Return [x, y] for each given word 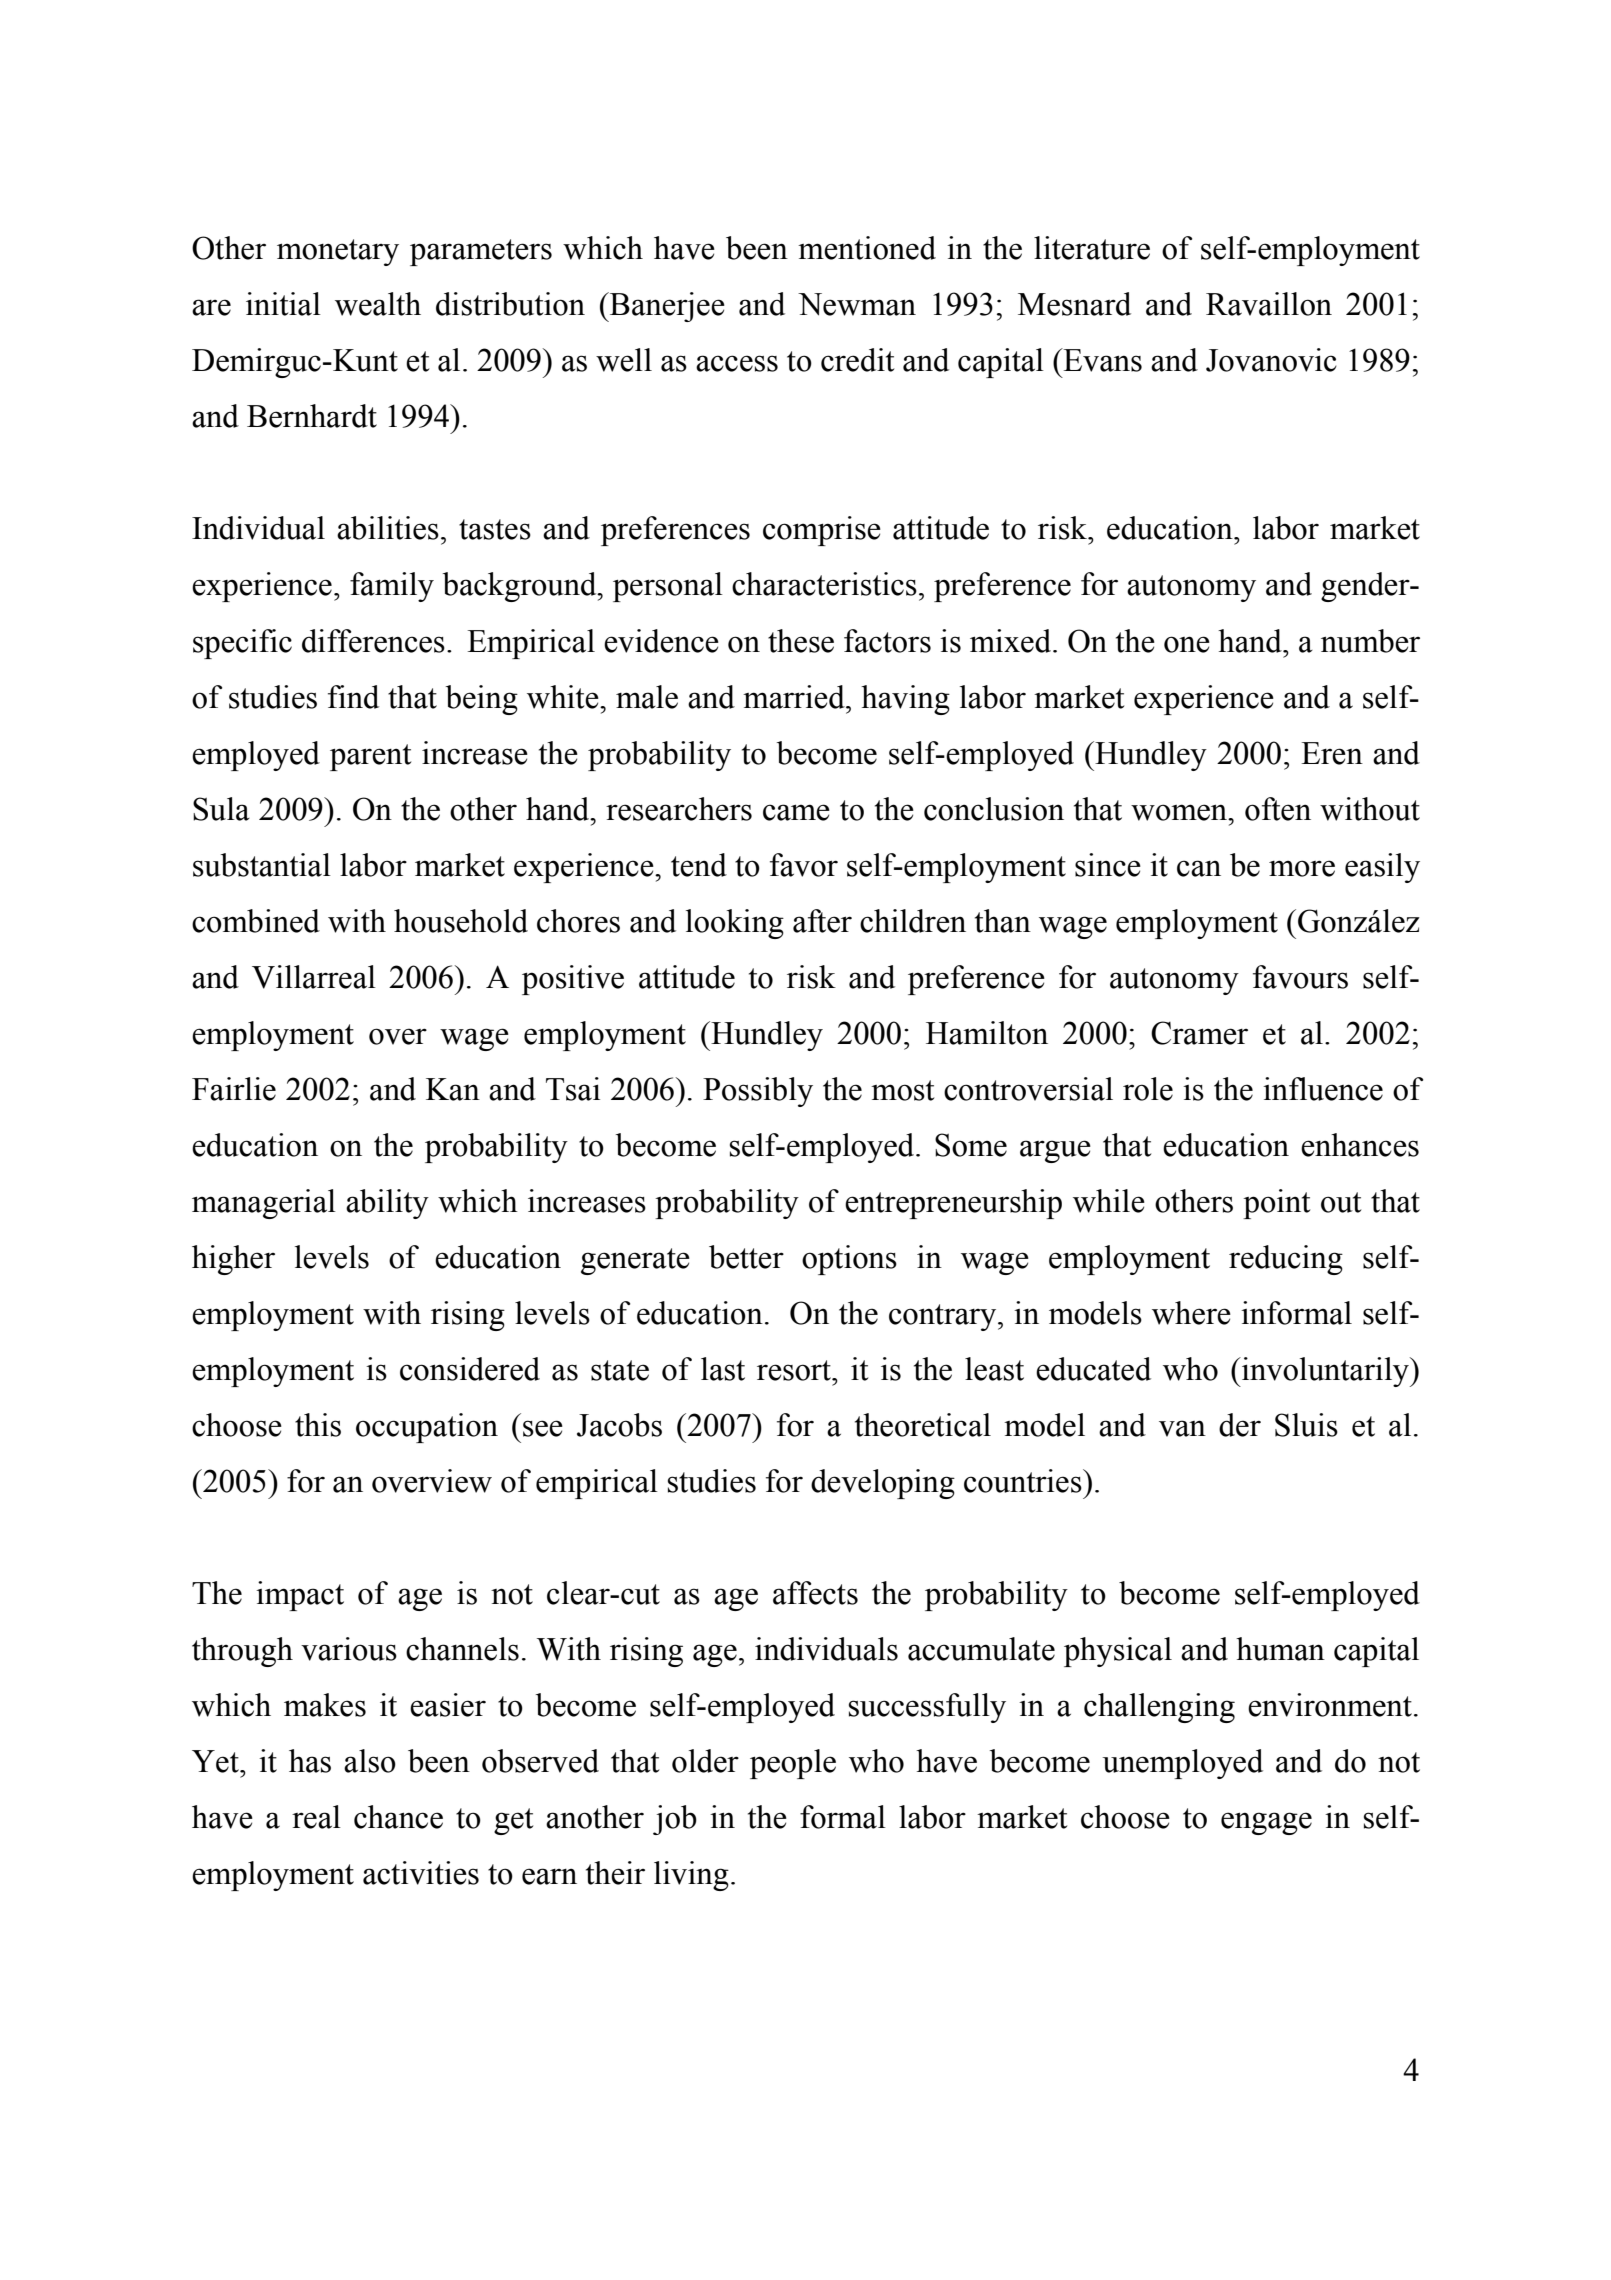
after [822, 921]
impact [300, 1596]
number [1370, 641]
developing [883, 1484]
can [1199, 868]
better [746, 1257]
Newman [857, 304]
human [1280, 1649]
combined [256, 921]
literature [1092, 248]
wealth [378, 304]
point [1276, 1204]
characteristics [824, 584]
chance [398, 1817]
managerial [264, 1204]
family [392, 587]
